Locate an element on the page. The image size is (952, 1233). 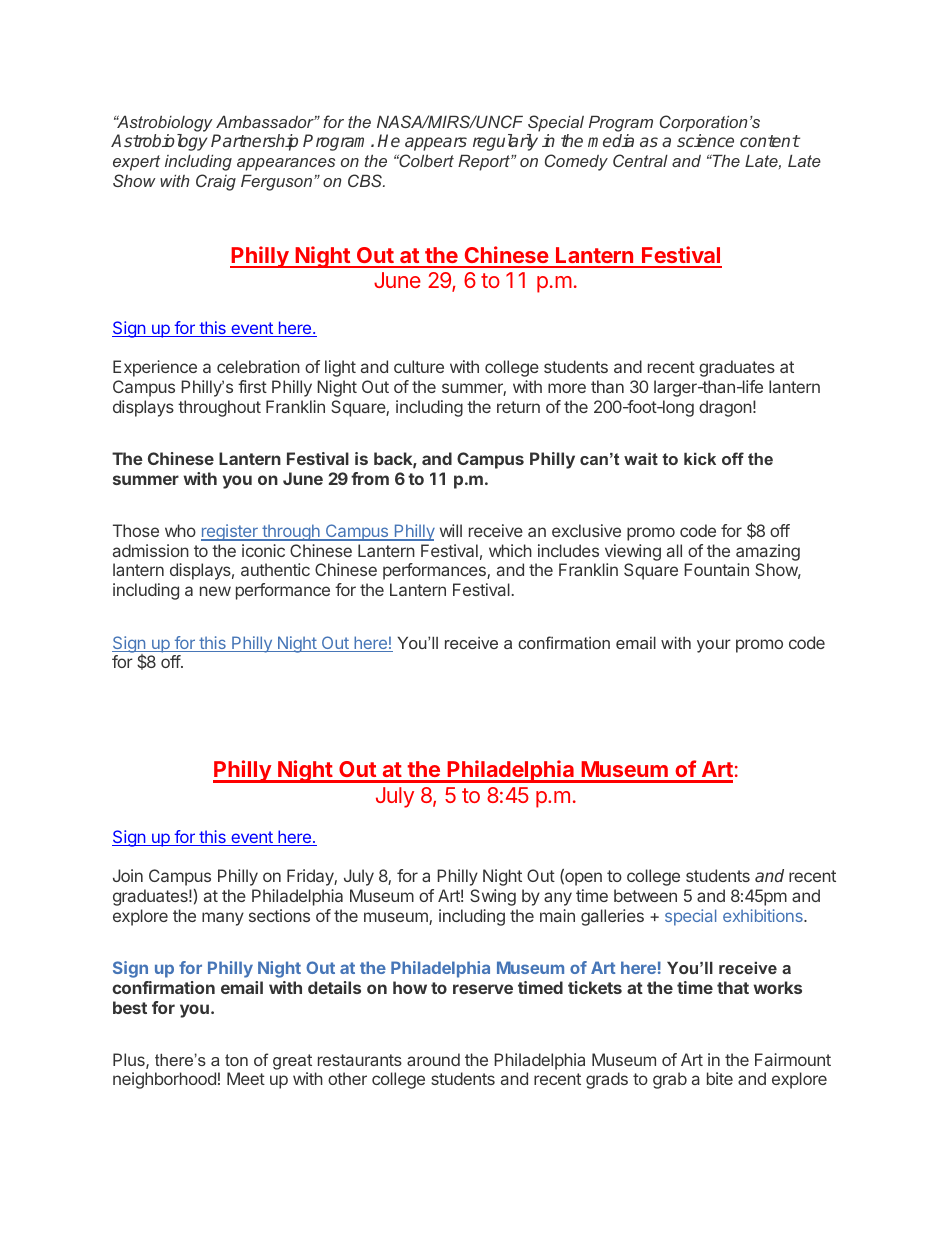
kick is located at coordinates (700, 459).
